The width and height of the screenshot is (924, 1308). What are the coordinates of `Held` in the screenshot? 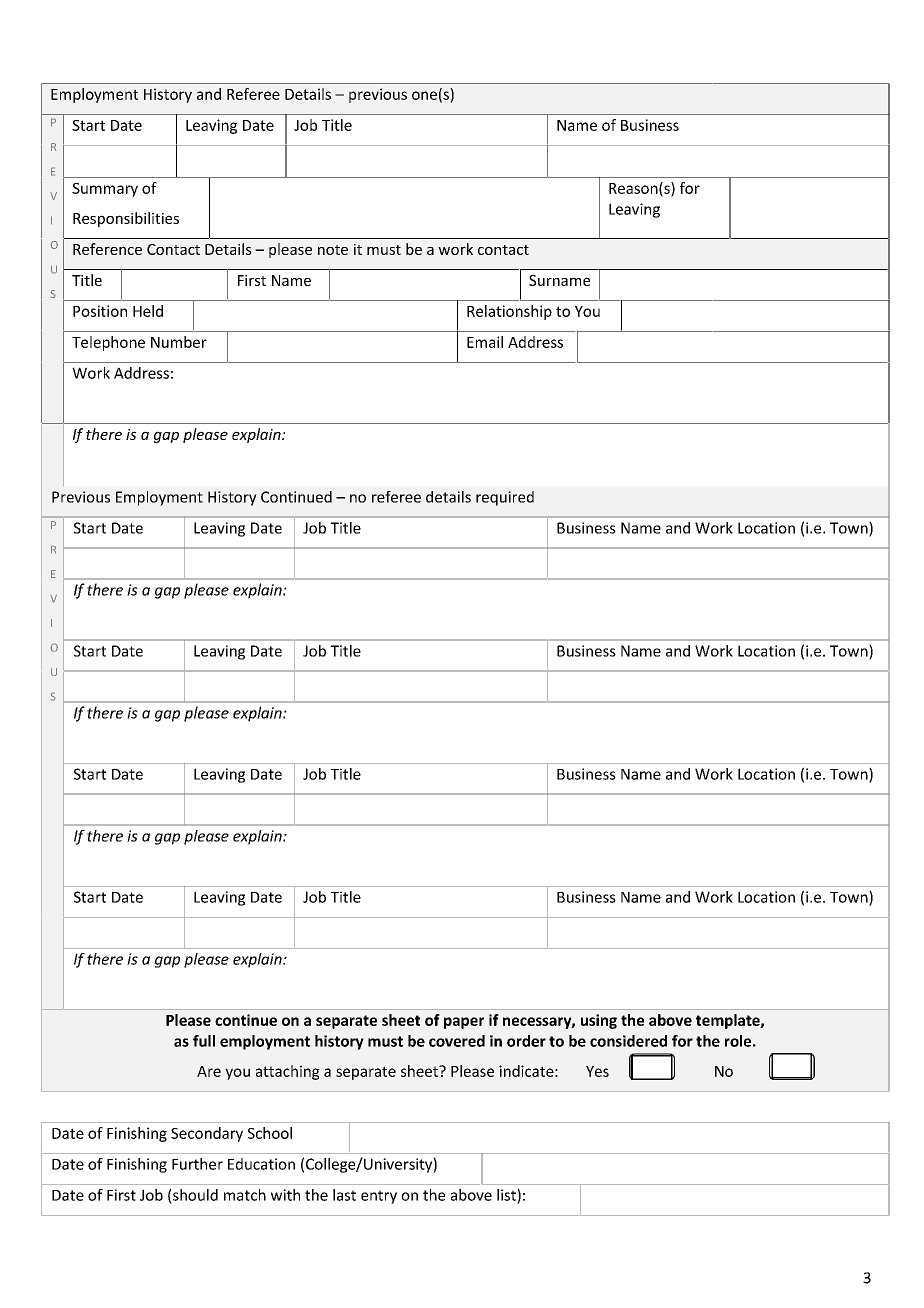 It's located at (148, 311).
